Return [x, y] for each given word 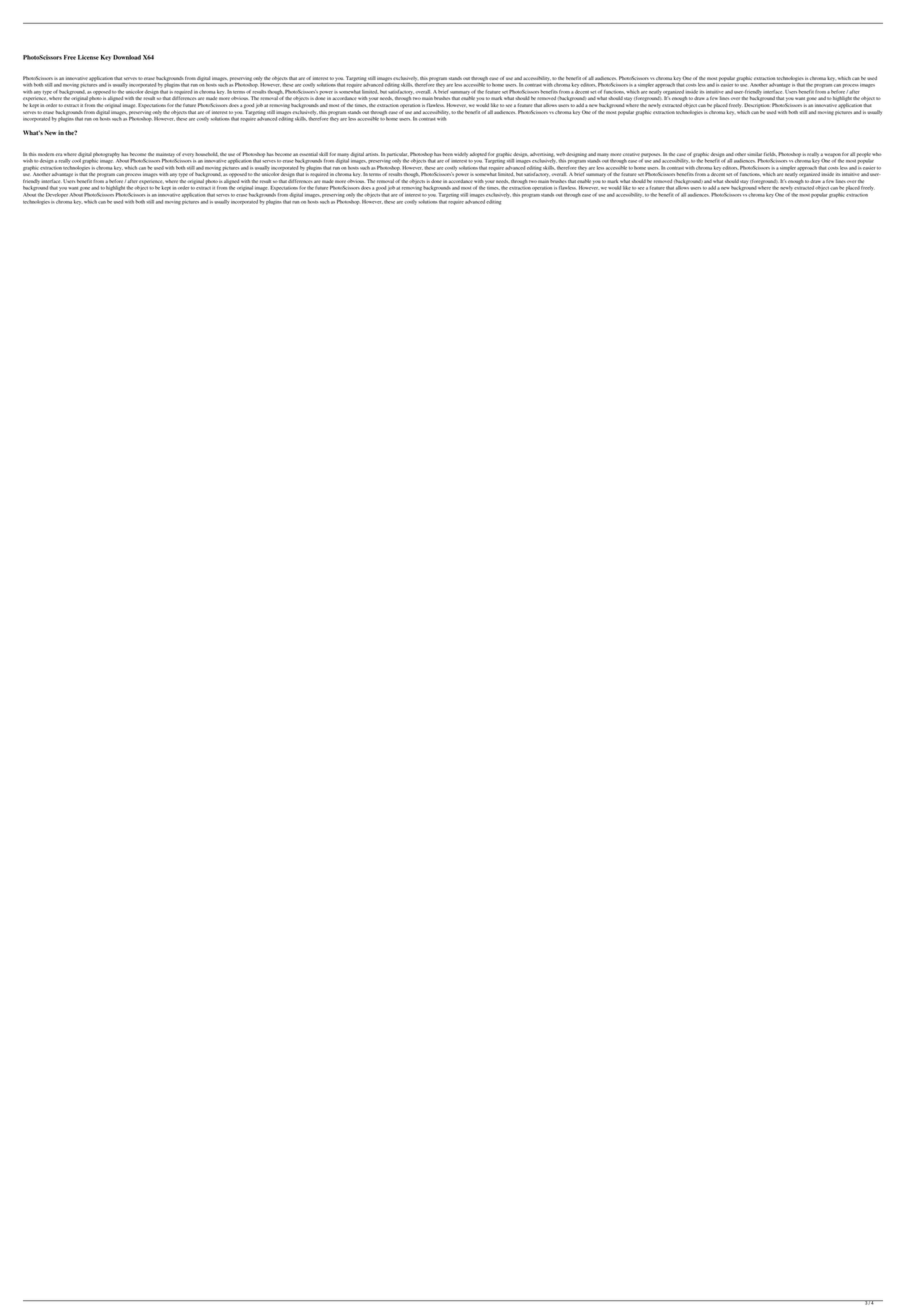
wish [28, 161]
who [877, 154]
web [560, 154]
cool [76, 161]
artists [372, 154]
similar [754, 154]
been [448, 154]
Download [127, 57]
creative [631, 154]
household [206, 154]
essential [308, 154]
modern [46, 154]
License [88, 57]
